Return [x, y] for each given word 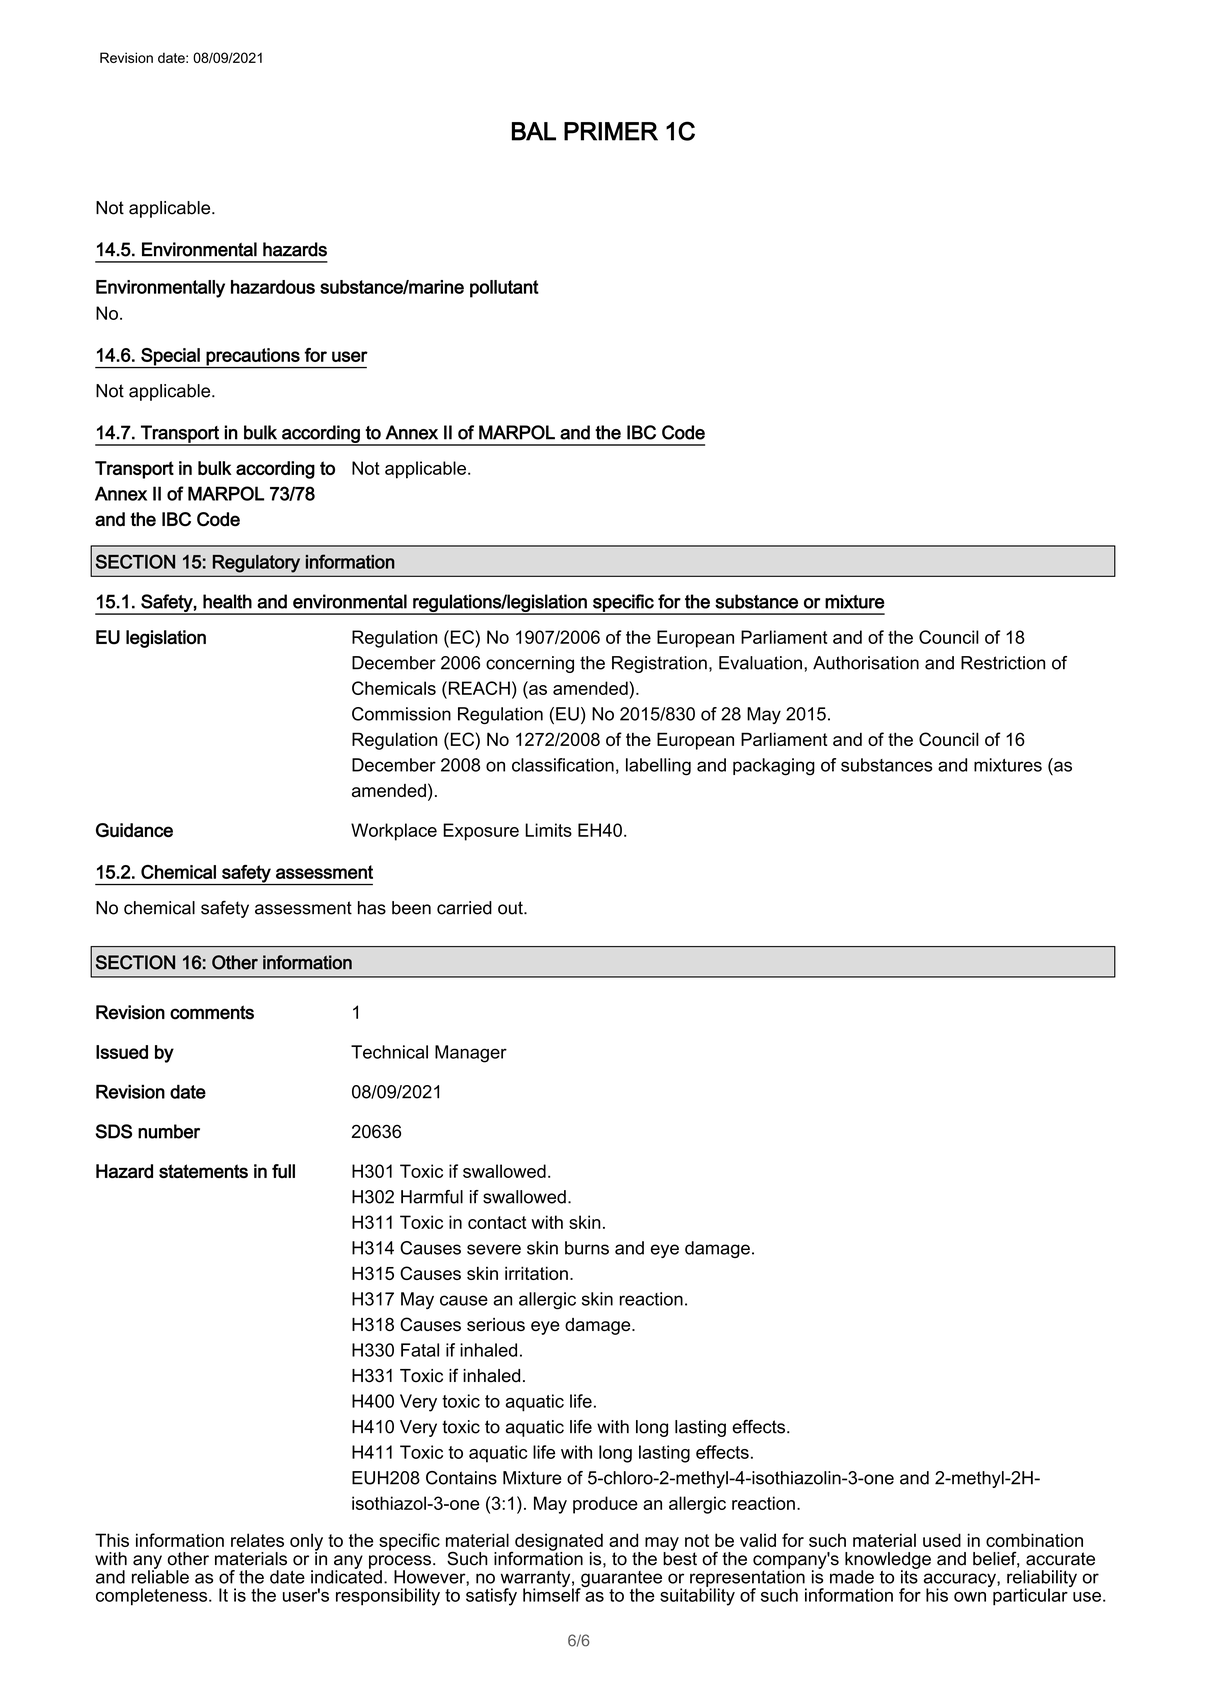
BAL [534, 131]
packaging [774, 767]
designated [558, 1543]
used [942, 1540]
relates [257, 1540]
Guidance [134, 830]
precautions [253, 358]
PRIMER [611, 131]
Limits [548, 830]
